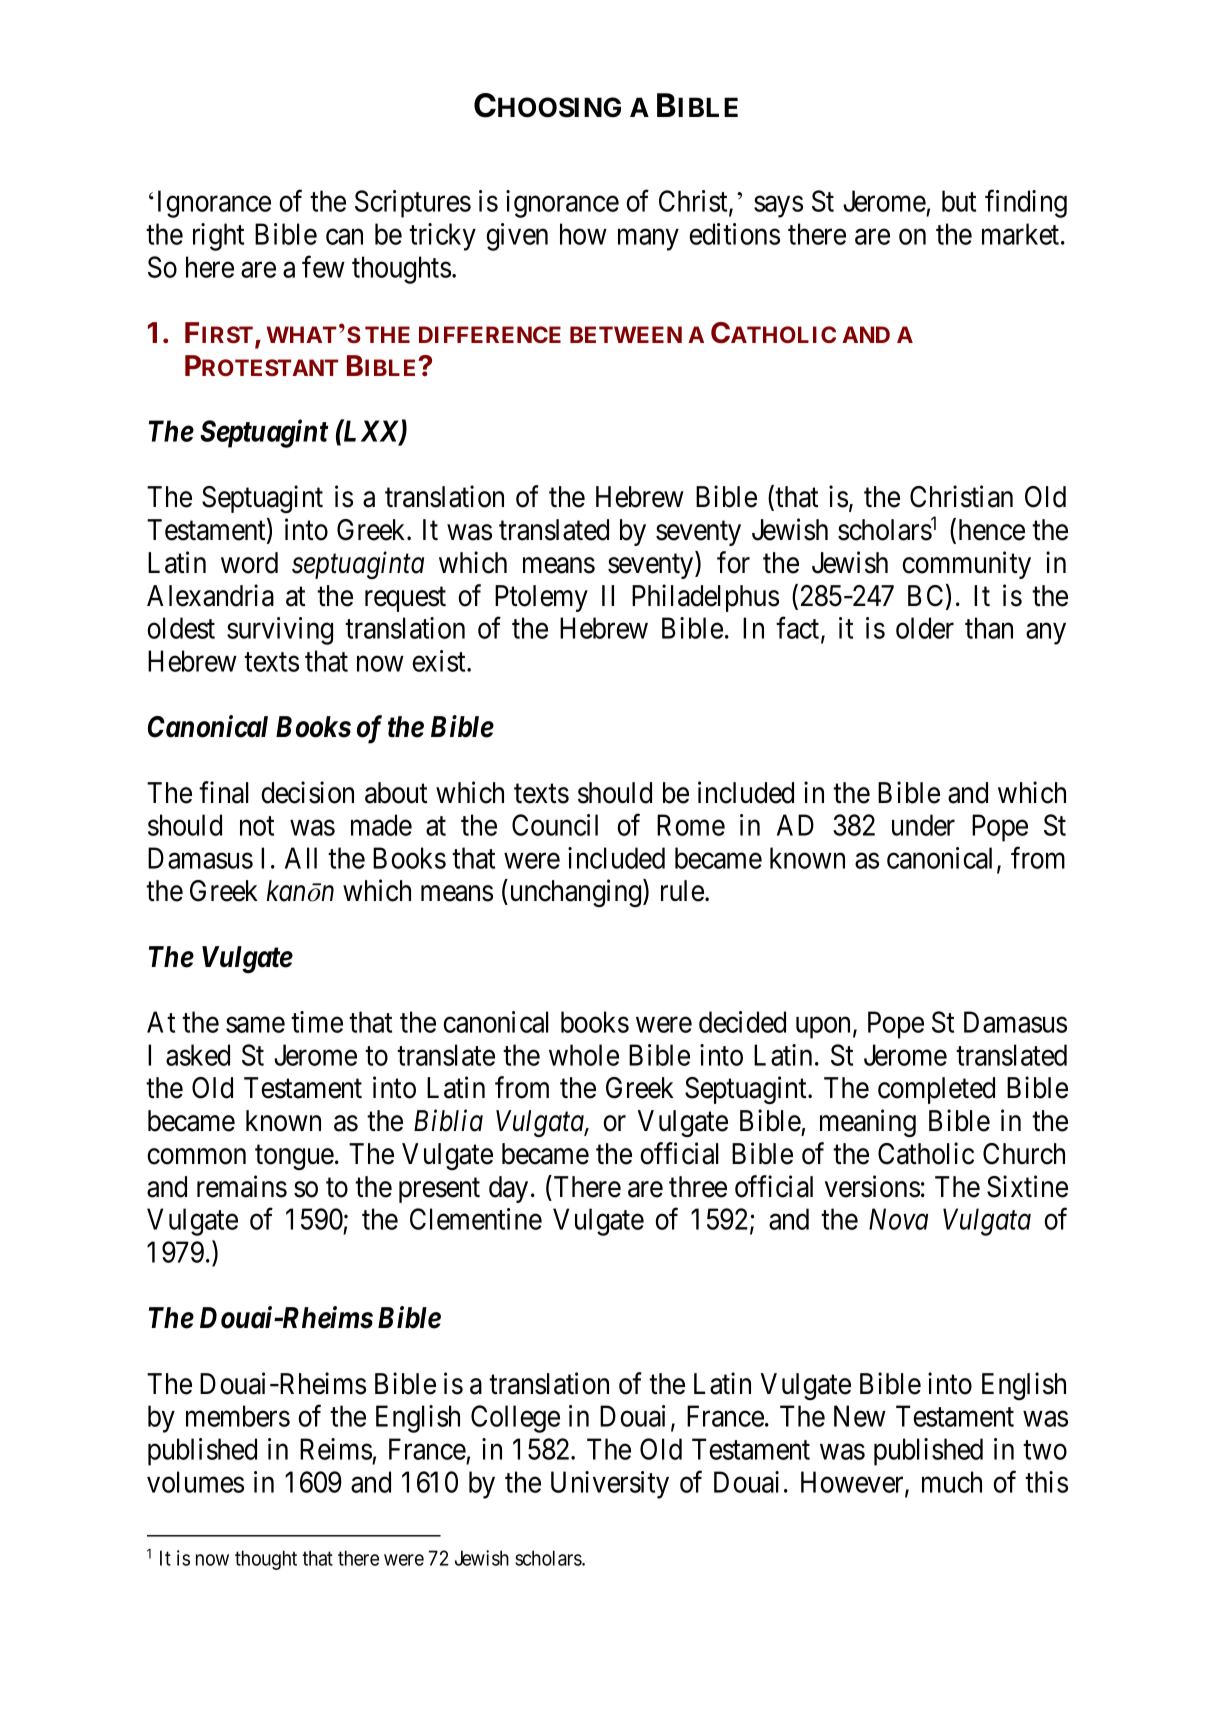  Describe the element at coordinates (280, 631) in the screenshot. I see `surviving` at that location.
